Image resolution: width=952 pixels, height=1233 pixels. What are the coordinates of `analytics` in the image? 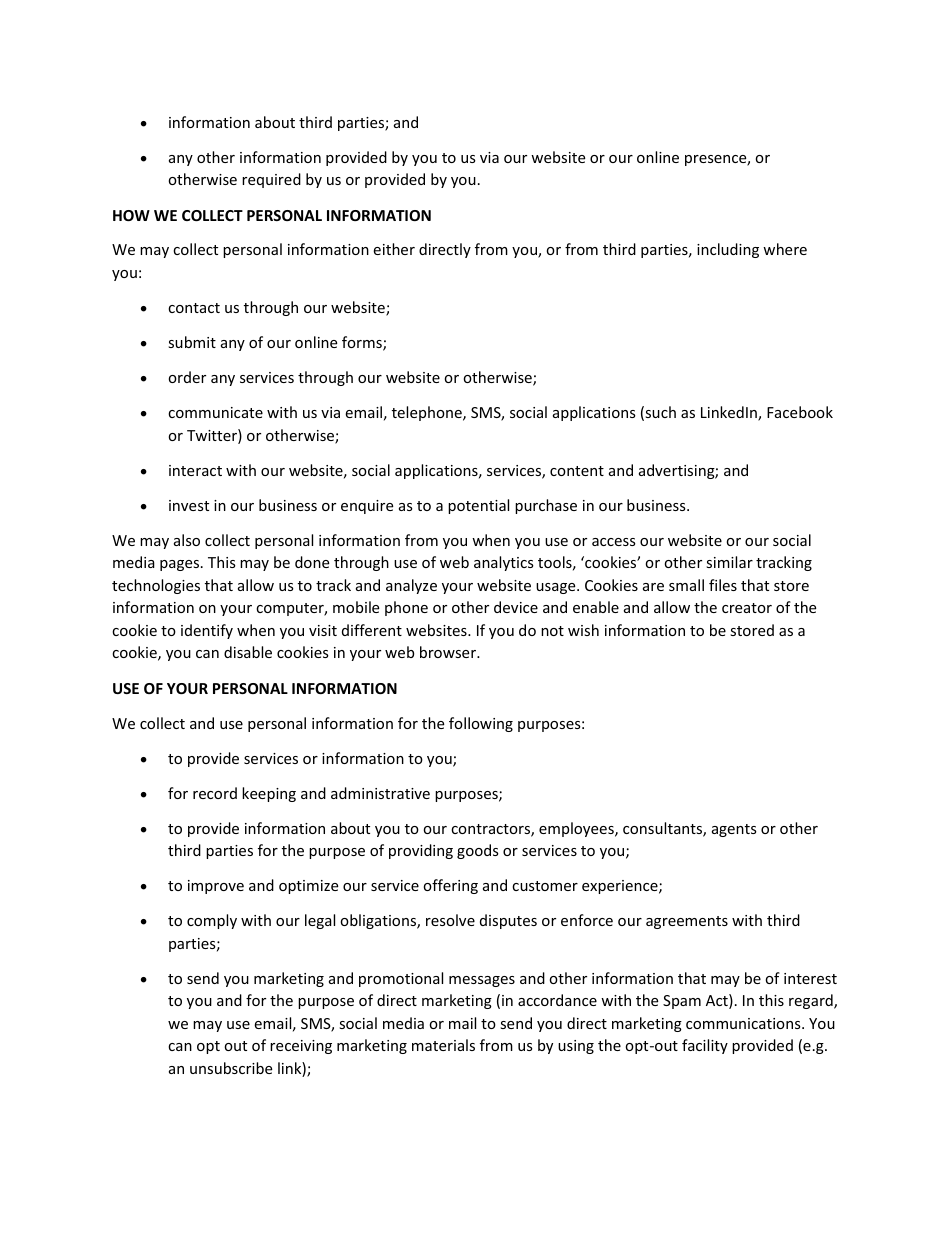 It's located at (504, 563).
